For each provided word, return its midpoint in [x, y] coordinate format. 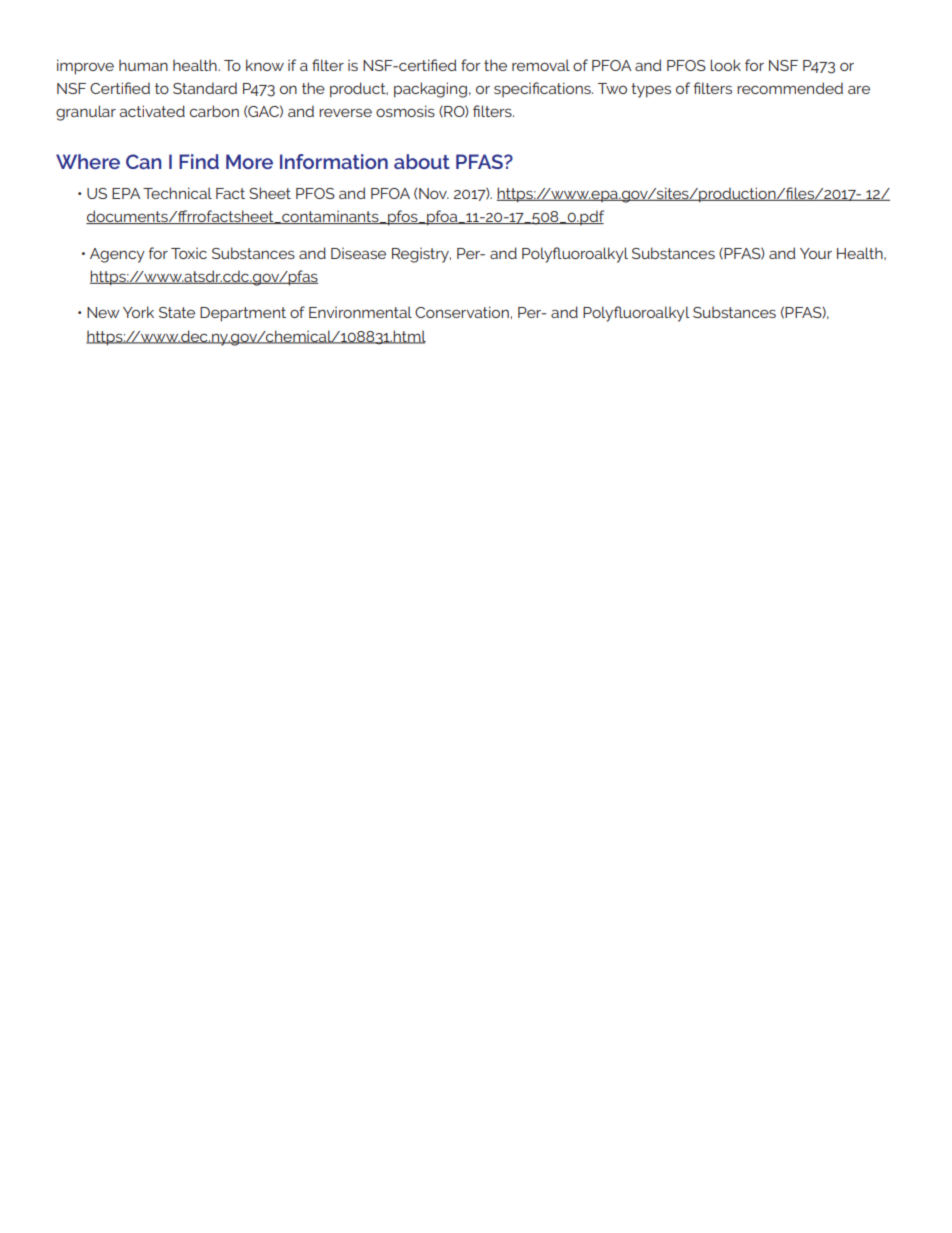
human [143, 65]
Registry [421, 255]
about [422, 161]
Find [199, 161]
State [177, 312]
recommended [790, 88]
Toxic [189, 253]
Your [816, 253]
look [725, 65]
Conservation [462, 312]
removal [541, 65]
